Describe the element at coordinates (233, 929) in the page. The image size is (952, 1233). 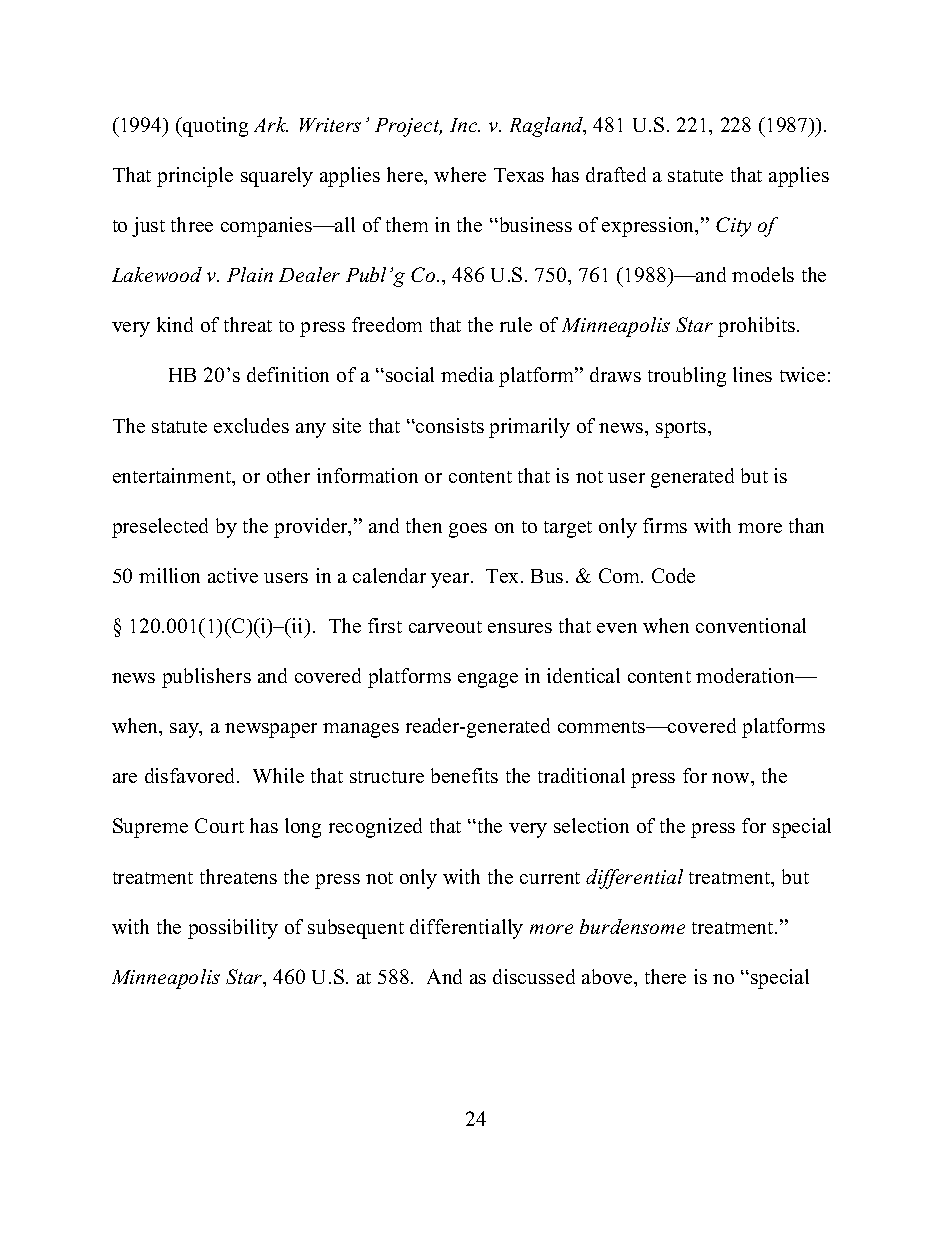
I see `possibility` at that location.
